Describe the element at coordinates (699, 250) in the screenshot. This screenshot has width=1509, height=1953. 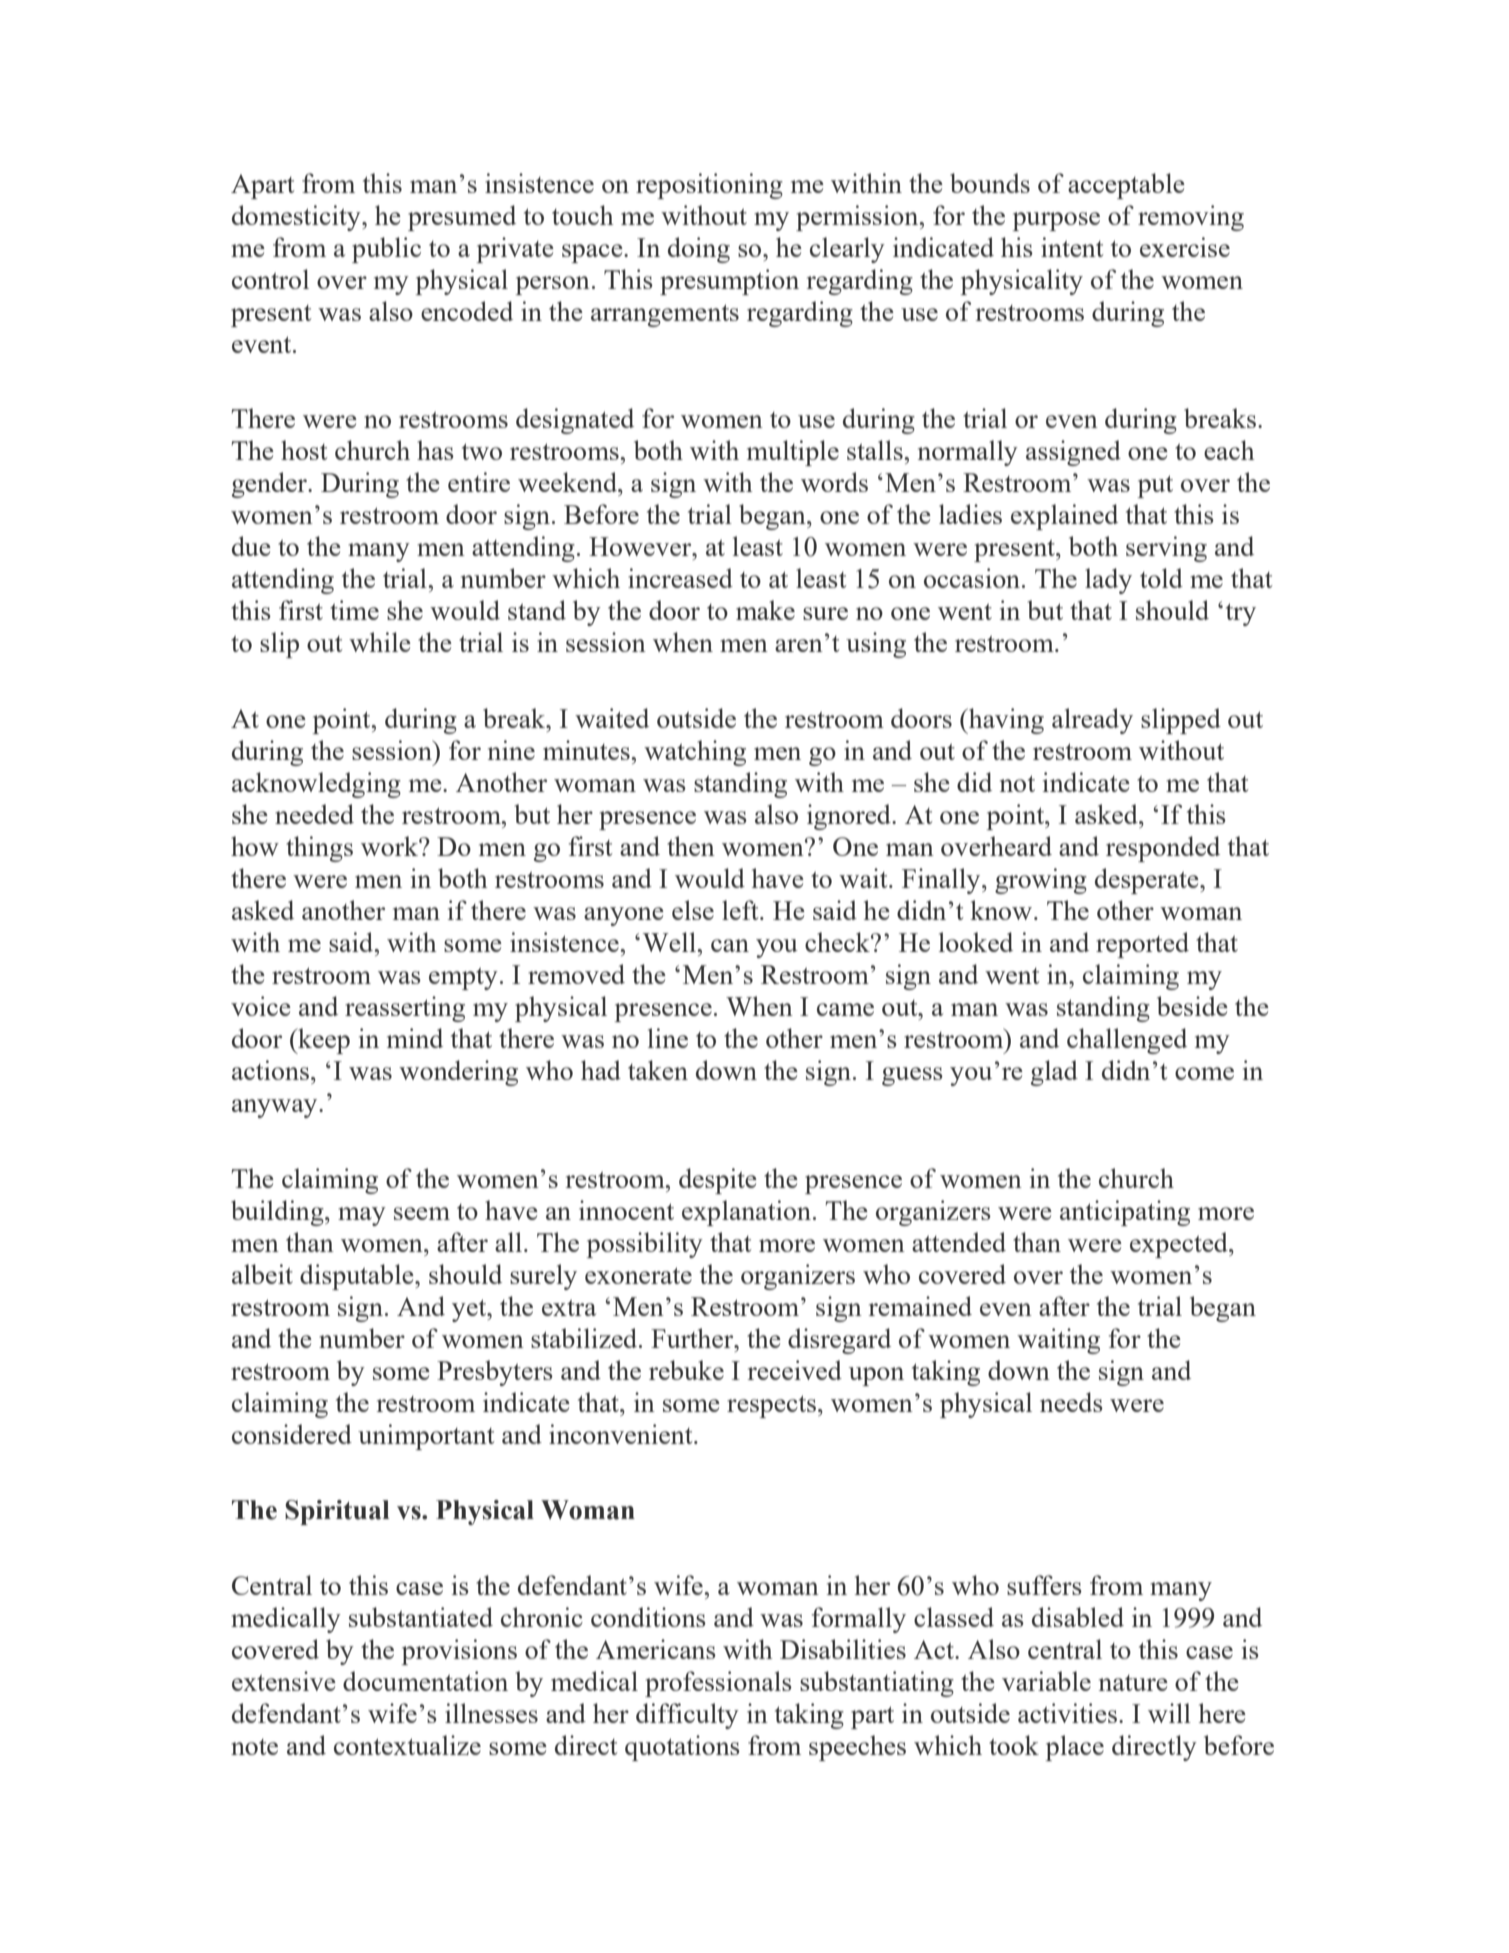
I see `doing` at that location.
